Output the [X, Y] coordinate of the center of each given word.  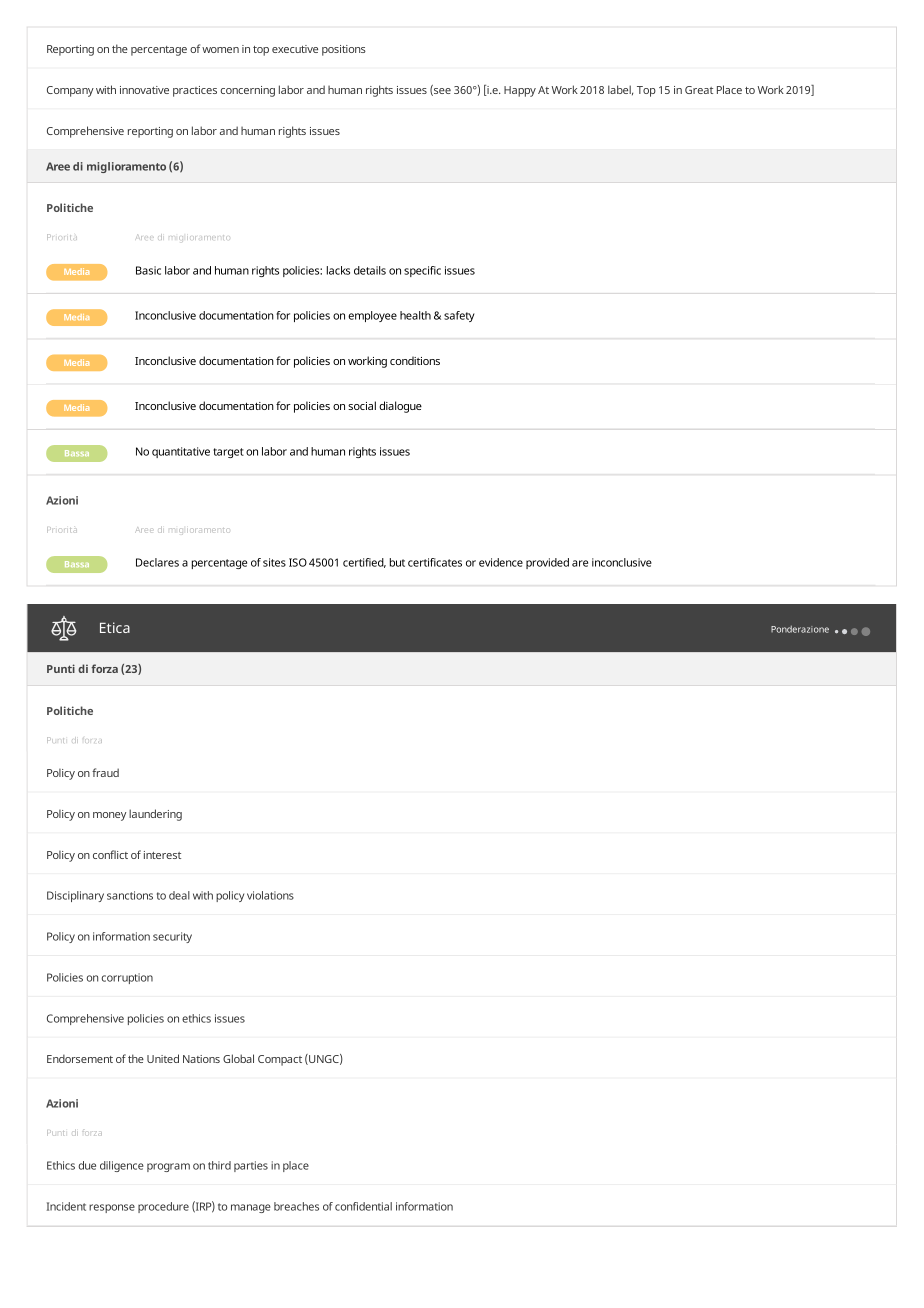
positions [344, 50]
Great [699, 90]
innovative [144, 90]
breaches [296, 1206]
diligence [122, 1166]
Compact [280, 1060]
